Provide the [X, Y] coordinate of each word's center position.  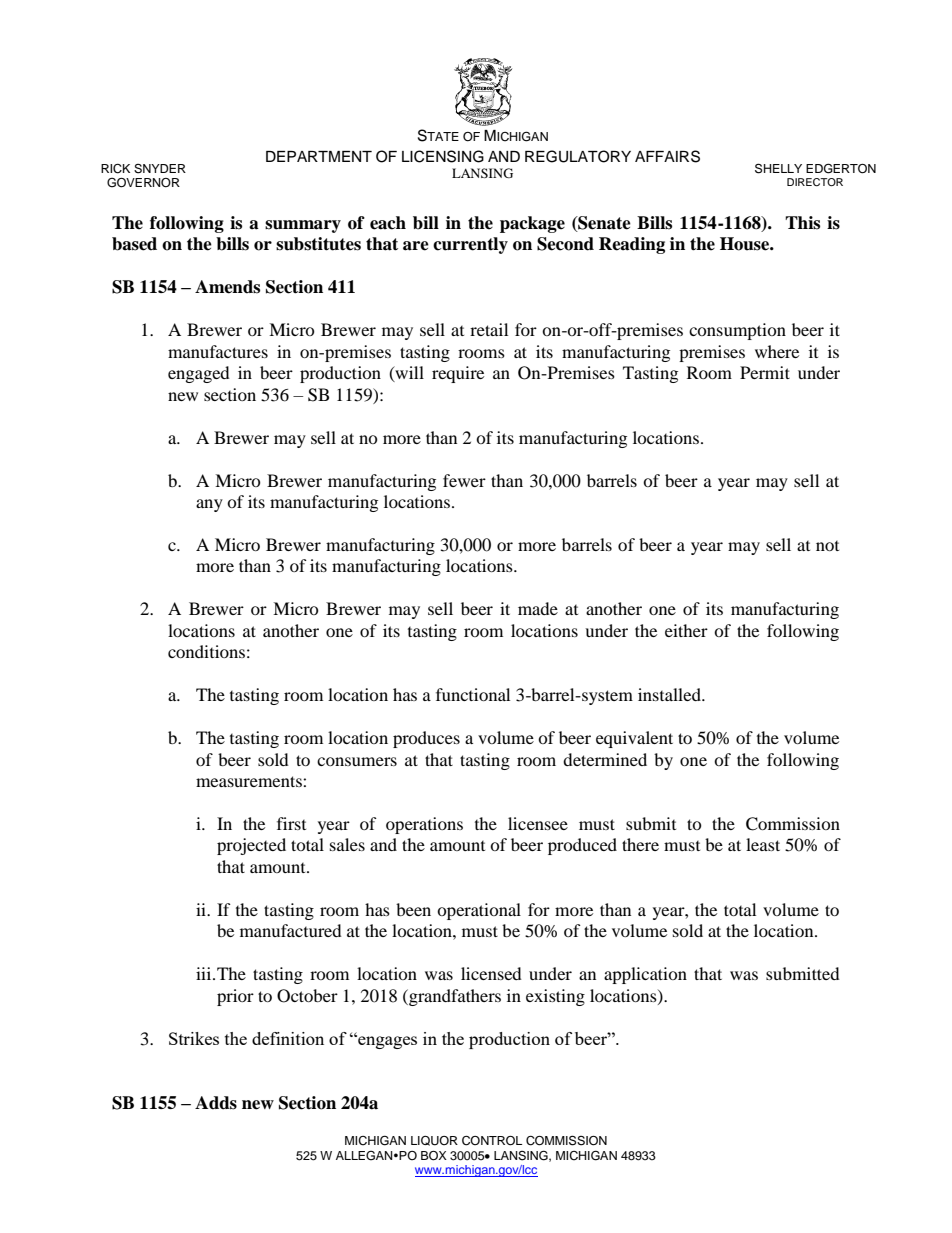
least [763, 844]
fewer [464, 480]
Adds [216, 1103]
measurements [250, 781]
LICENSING [443, 156]
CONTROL [492, 1141]
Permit [765, 372]
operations [424, 825]
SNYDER [160, 169]
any [209, 505]
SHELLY [778, 168]
